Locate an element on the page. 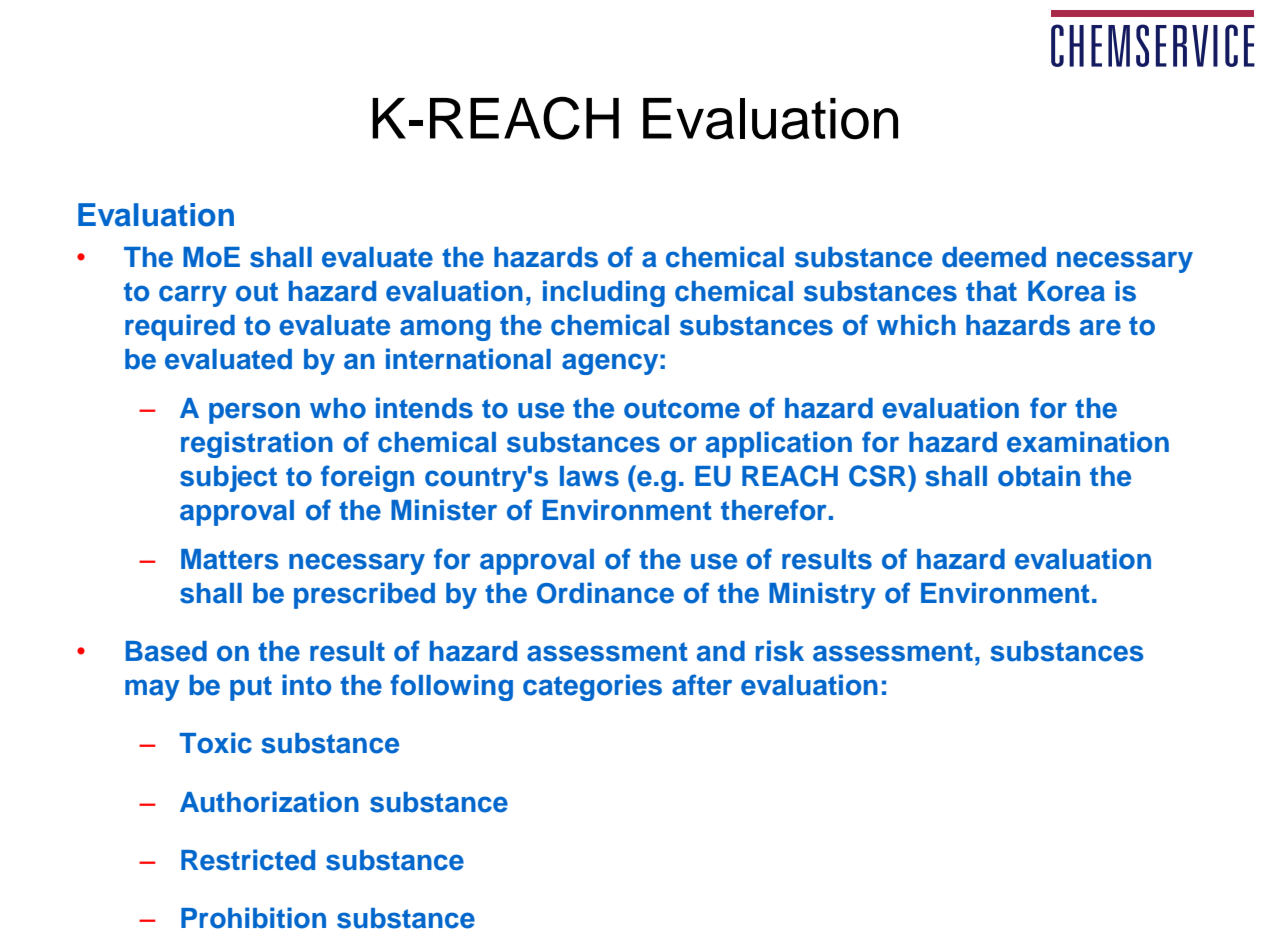 The image size is (1270, 952). Matters is located at coordinates (229, 559).
